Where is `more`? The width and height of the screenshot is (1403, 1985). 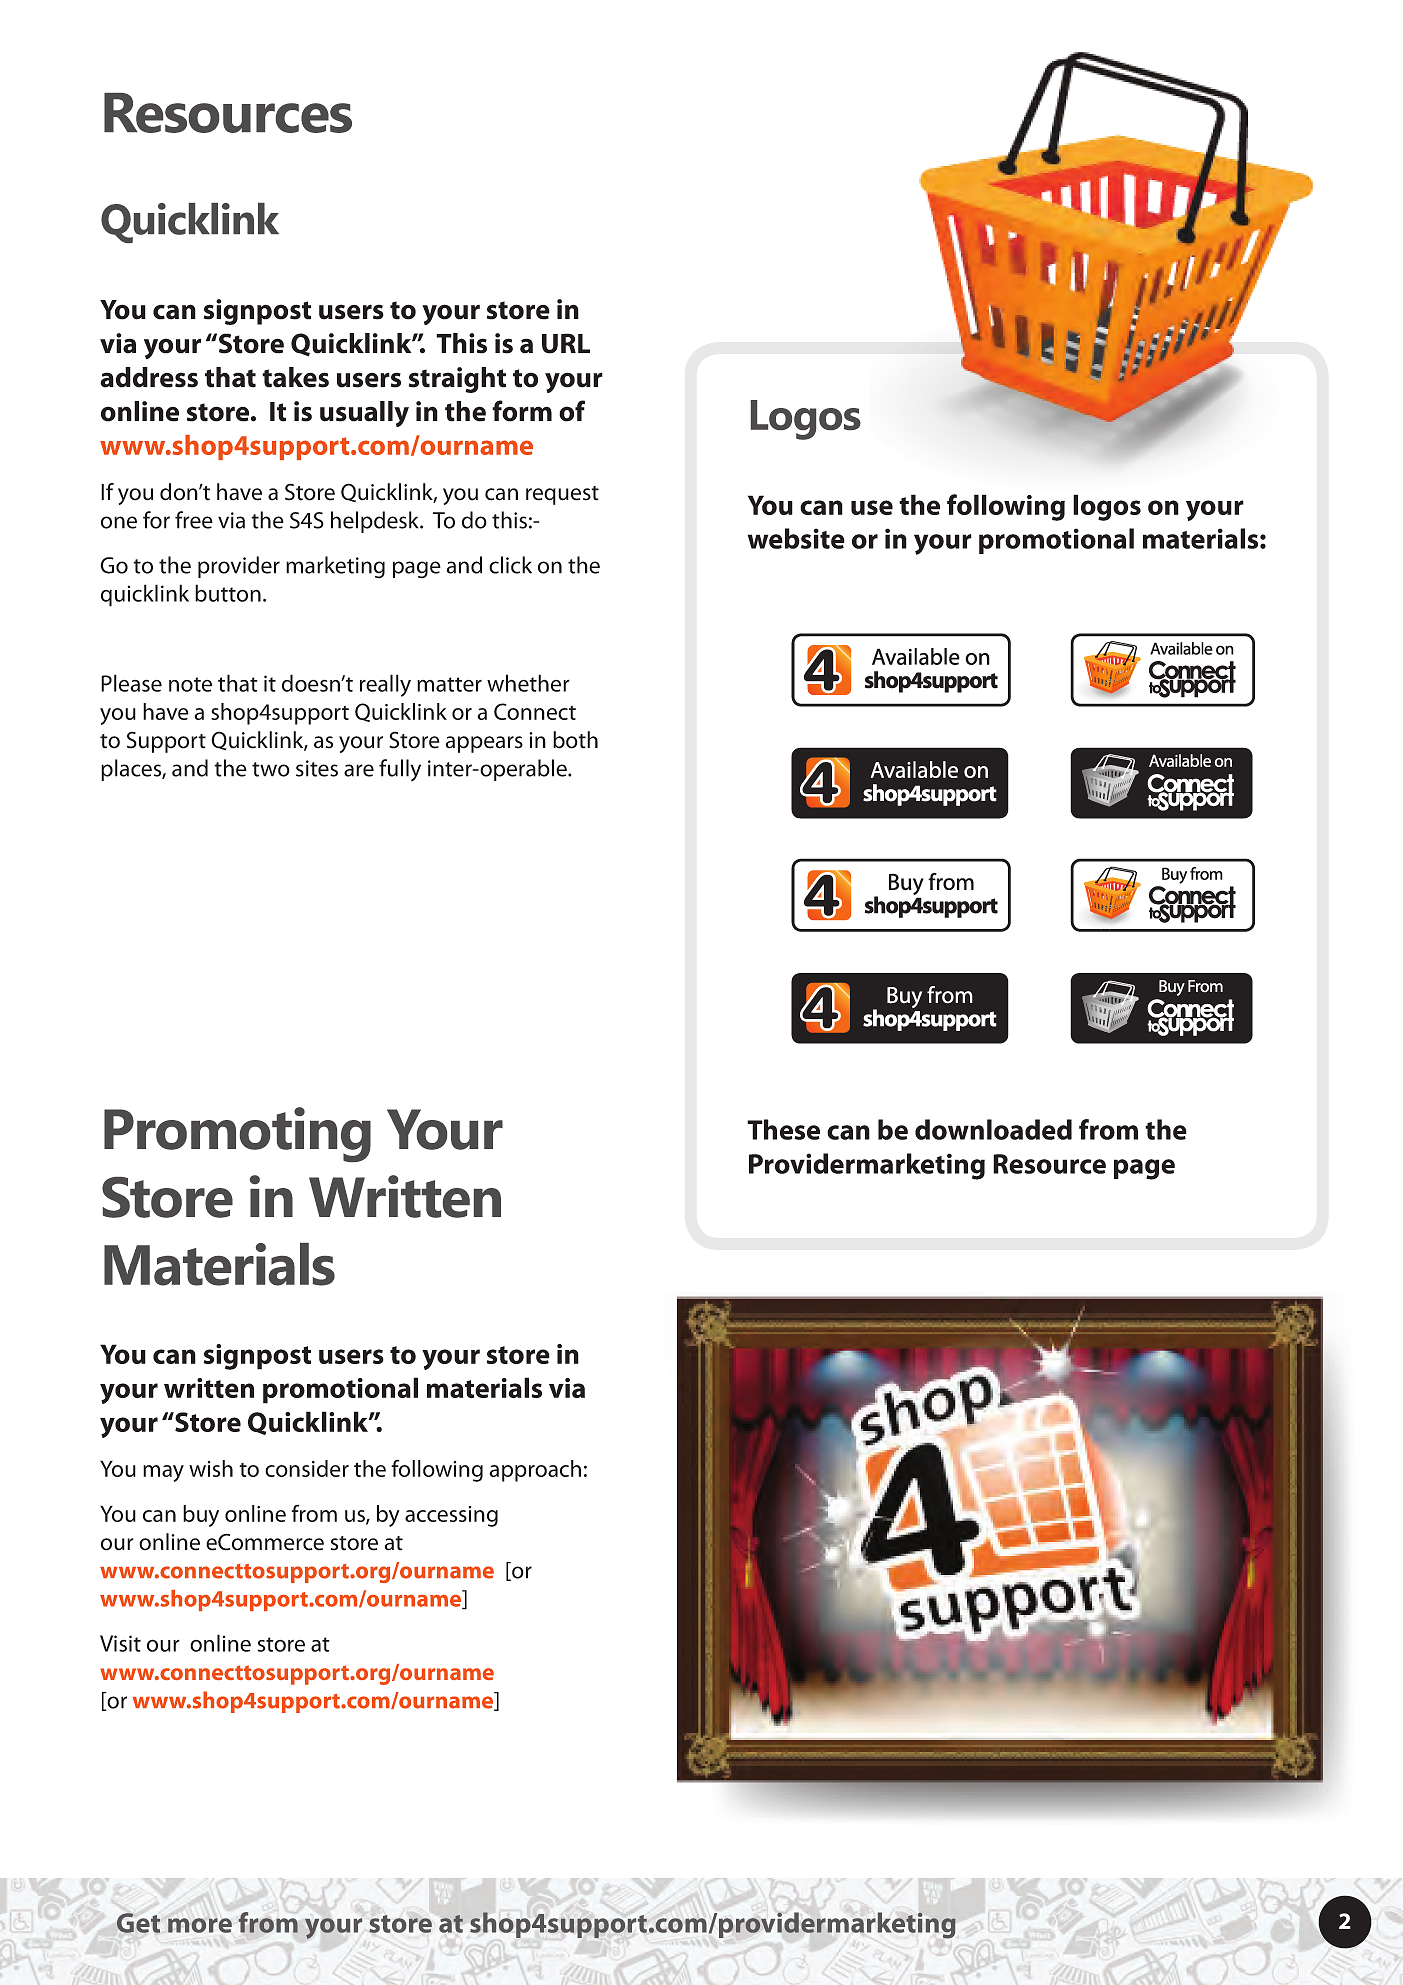 more is located at coordinates (200, 1925).
